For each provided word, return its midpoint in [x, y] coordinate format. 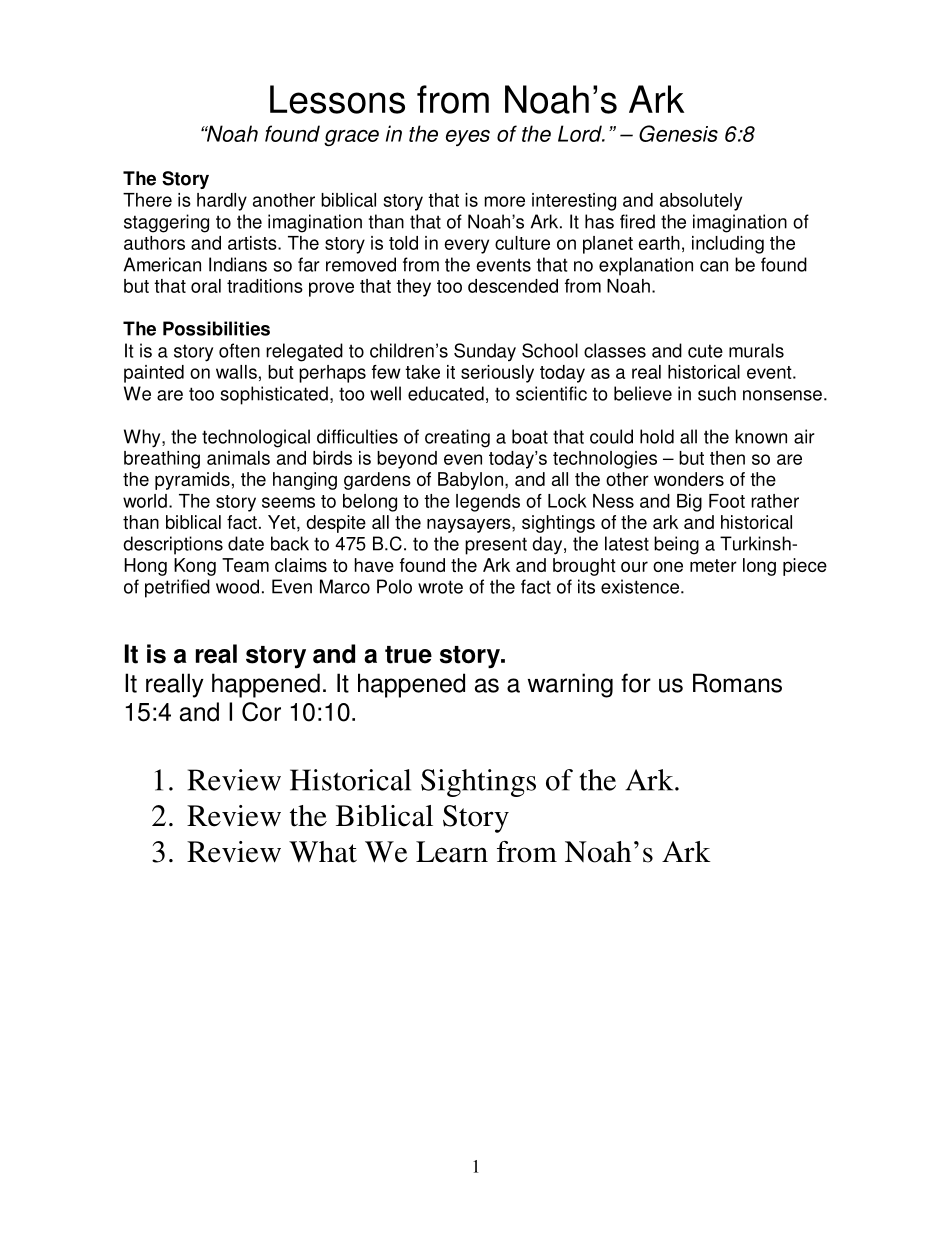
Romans [737, 683]
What [323, 852]
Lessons [337, 99]
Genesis [678, 133]
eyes [468, 138]
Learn [452, 852]
